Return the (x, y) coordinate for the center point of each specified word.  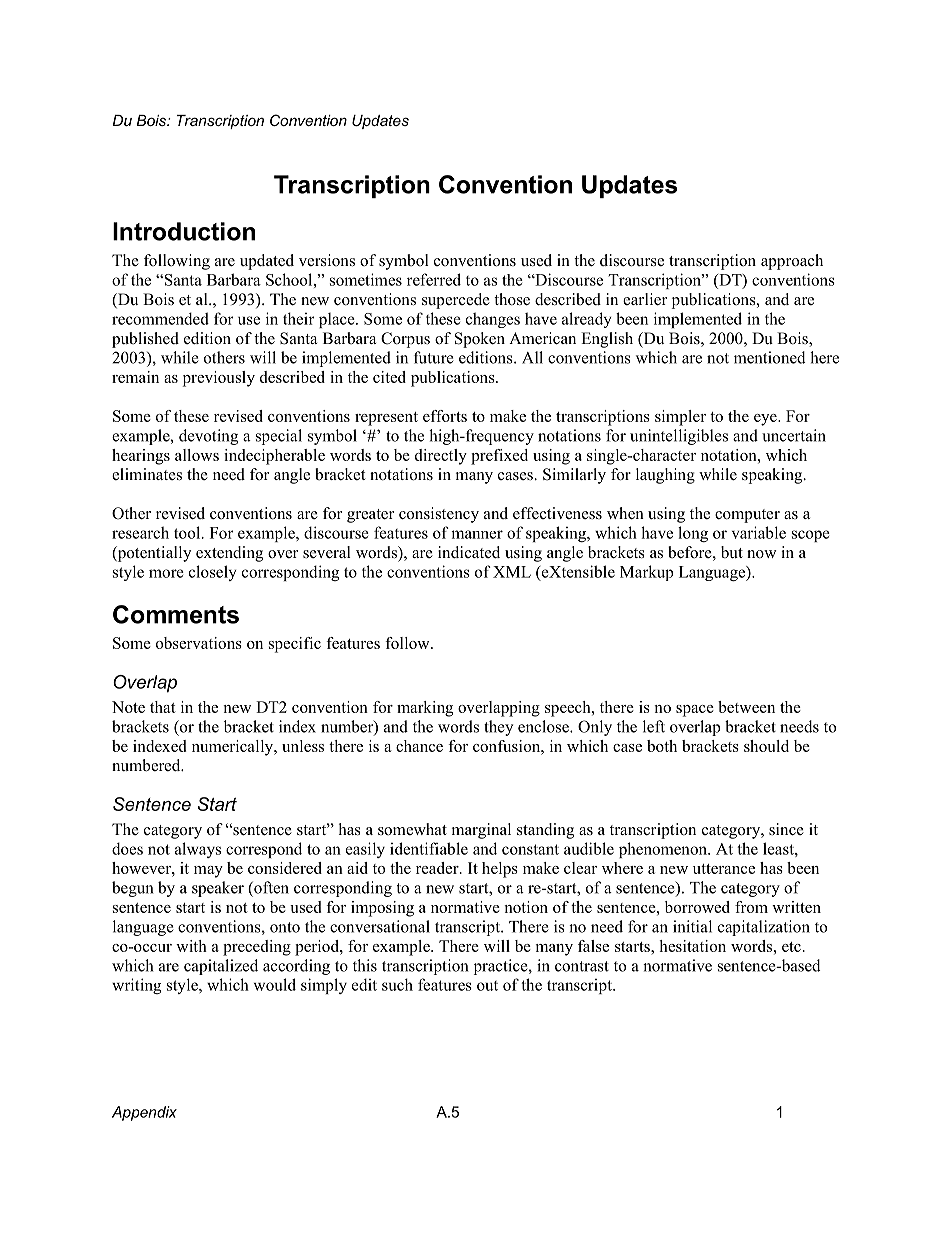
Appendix (144, 1113)
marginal (481, 831)
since (786, 829)
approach (792, 262)
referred (434, 279)
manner (477, 534)
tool (188, 532)
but (732, 552)
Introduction (184, 231)
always (198, 850)
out (487, 986)
